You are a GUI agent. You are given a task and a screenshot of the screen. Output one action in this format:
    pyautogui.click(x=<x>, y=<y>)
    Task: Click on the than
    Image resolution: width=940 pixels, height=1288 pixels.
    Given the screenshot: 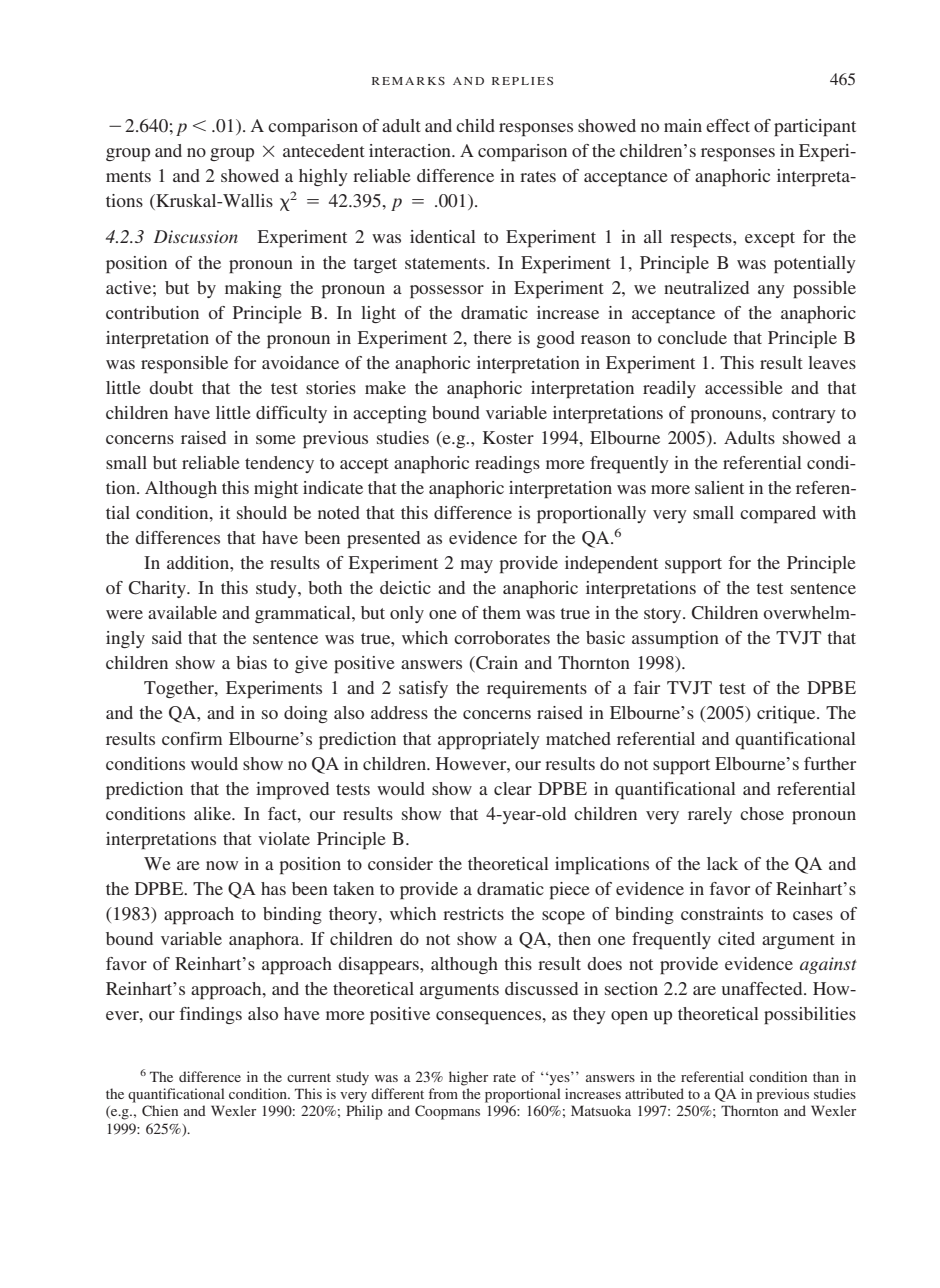 What is the action you would take?
    pyautogui.click(x=826, y=1076)
